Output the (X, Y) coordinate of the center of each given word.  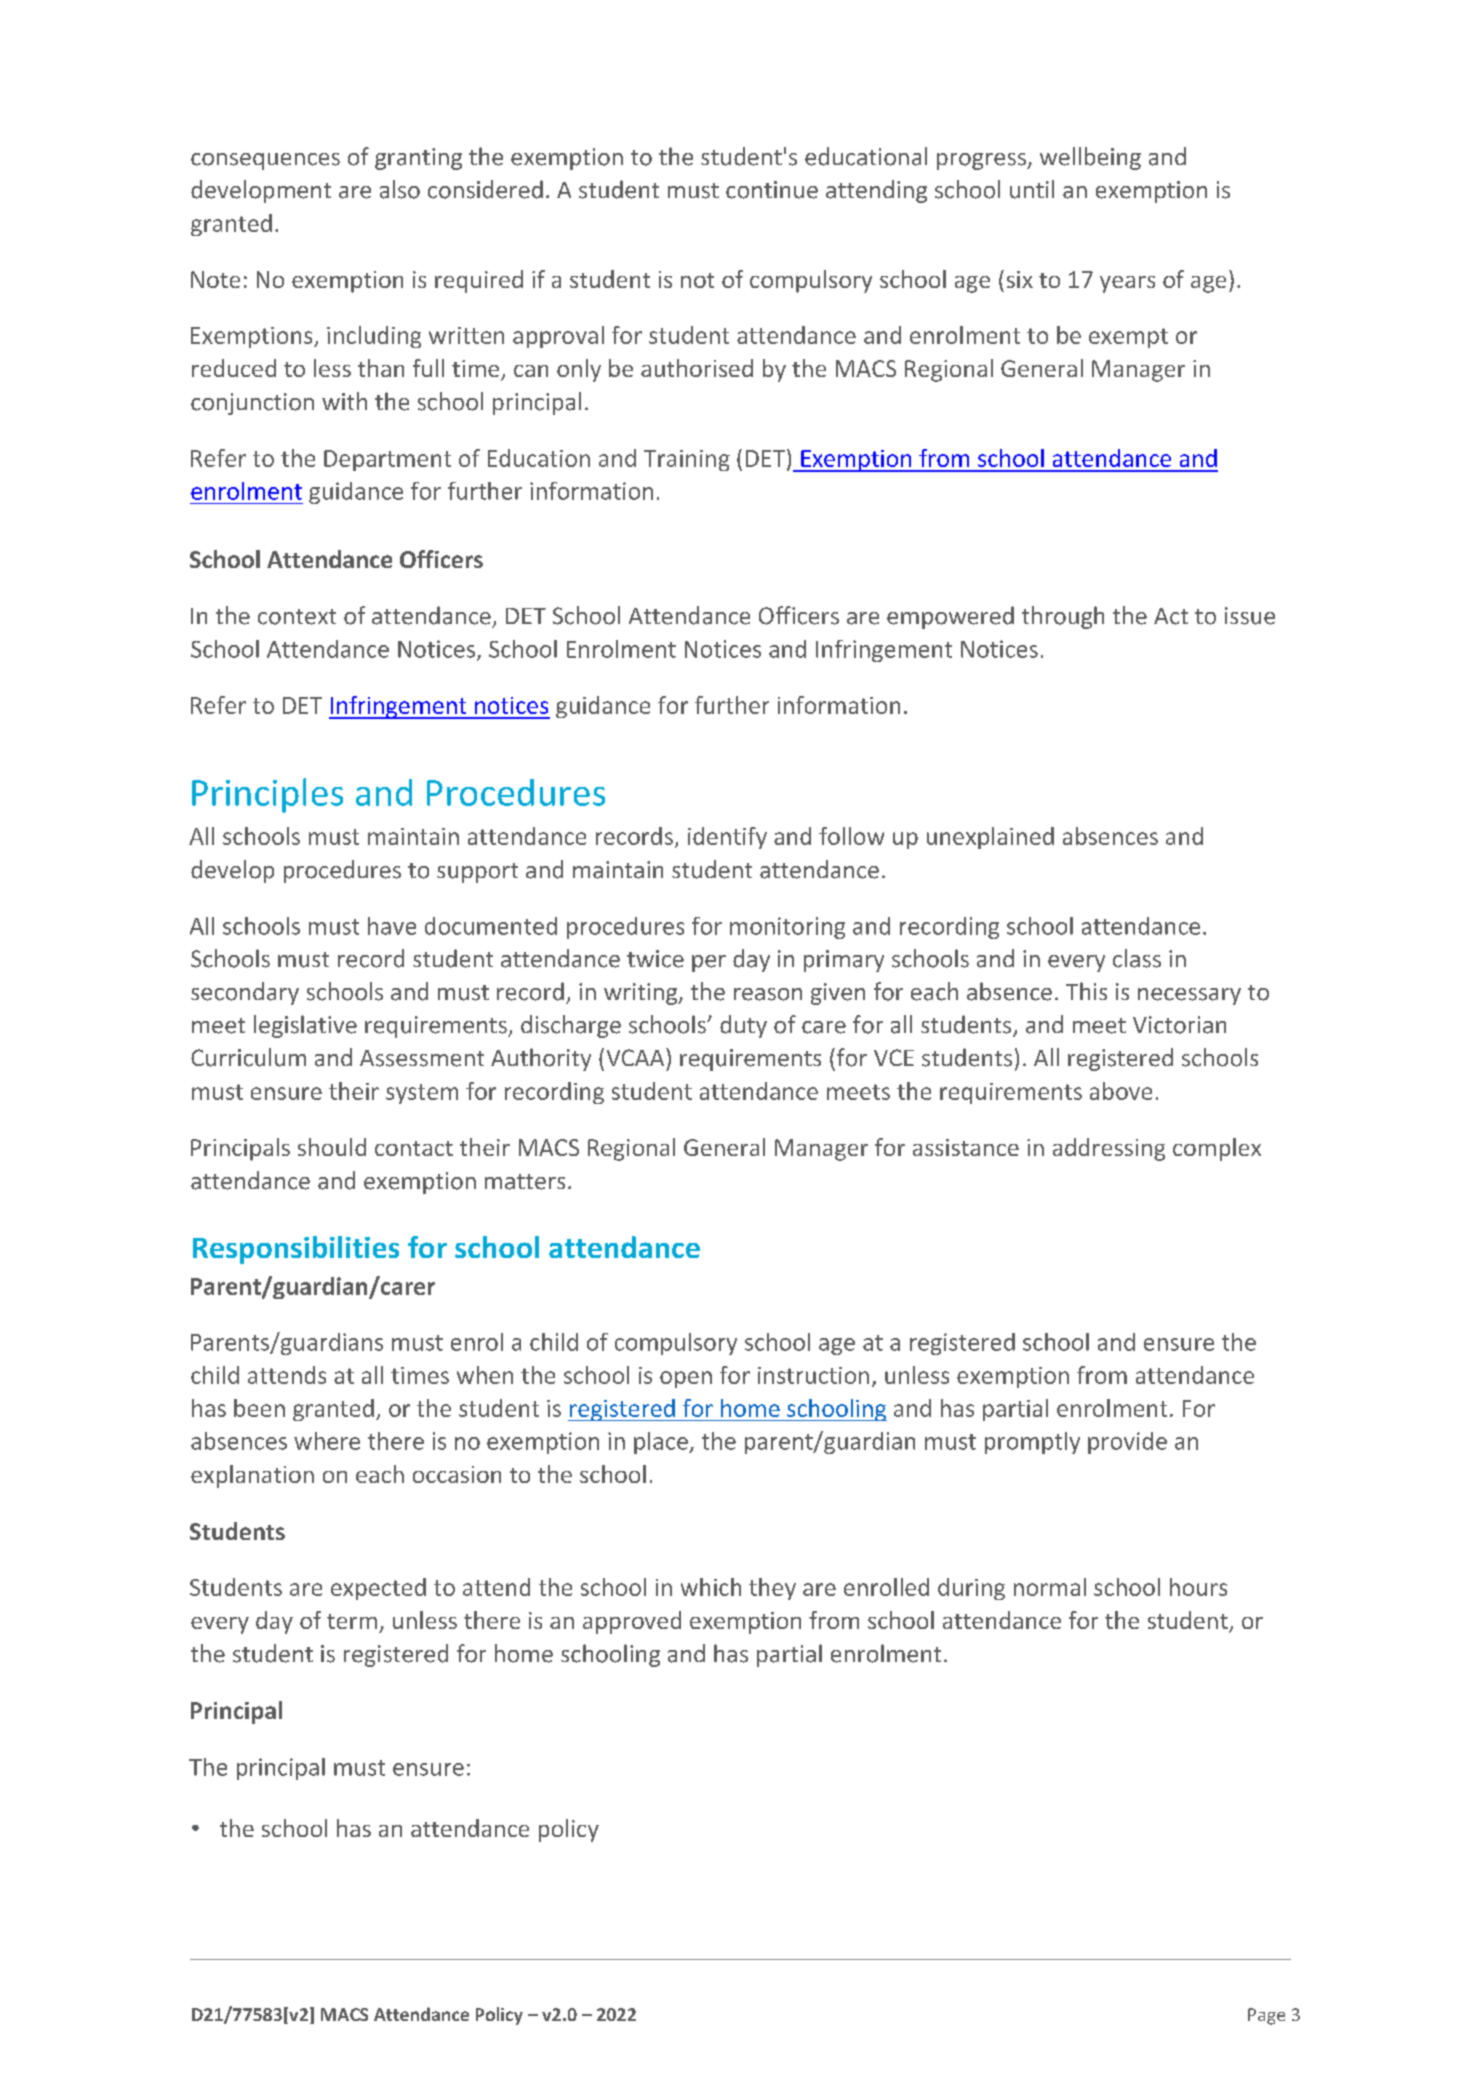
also (400, 189)
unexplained (990, 838)
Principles (267, 795)
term (352, 1621)
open (686, 1379)
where (327, 1441)
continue (772, 190)
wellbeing (1090, 158)
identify (727, 838)
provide (1127, 1443)
